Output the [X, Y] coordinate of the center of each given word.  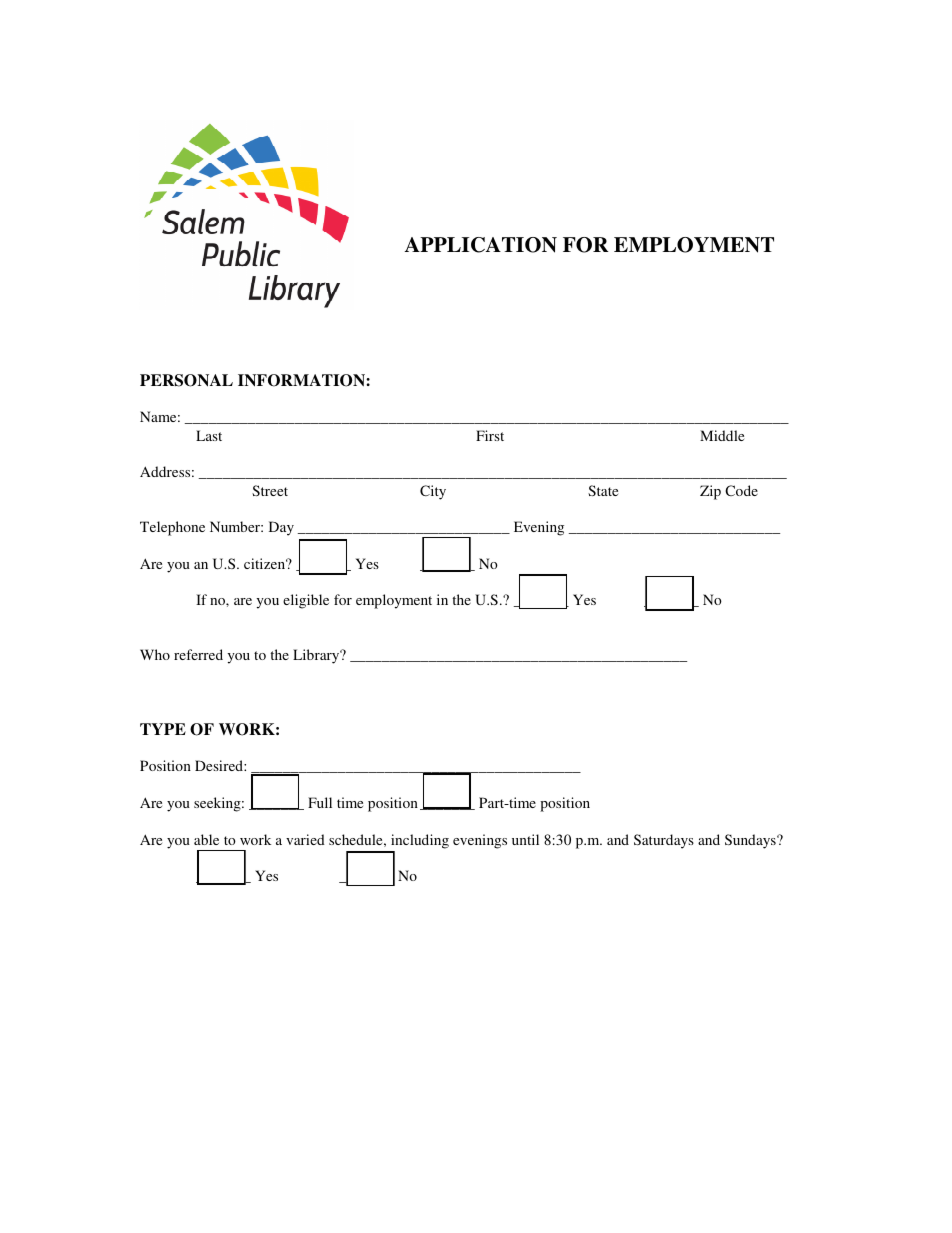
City [433, 492]
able [206, 839]
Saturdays [664, 841]
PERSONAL [186, 380]
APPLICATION [481, 245]
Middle [722, 435]
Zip [710, 492]
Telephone [172, 528]
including [420, 841]
